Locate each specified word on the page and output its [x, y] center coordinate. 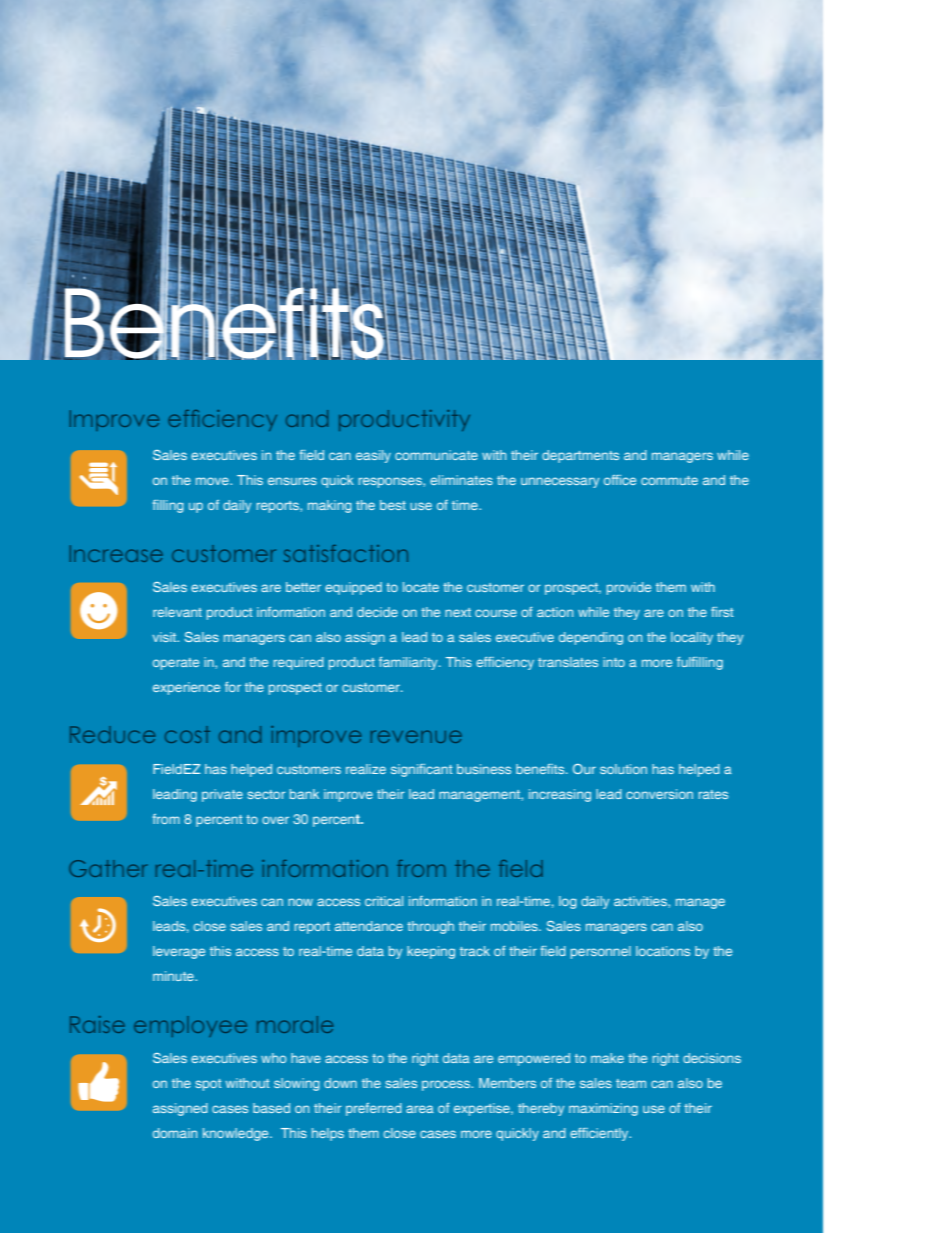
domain [175, 1133]
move [213, 481]
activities [641, 902]
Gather [108, 868]
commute [669, 480]
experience [186, 688]
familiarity [409, 663]
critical [384, 901]
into [614, 662]
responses [391, 482]
